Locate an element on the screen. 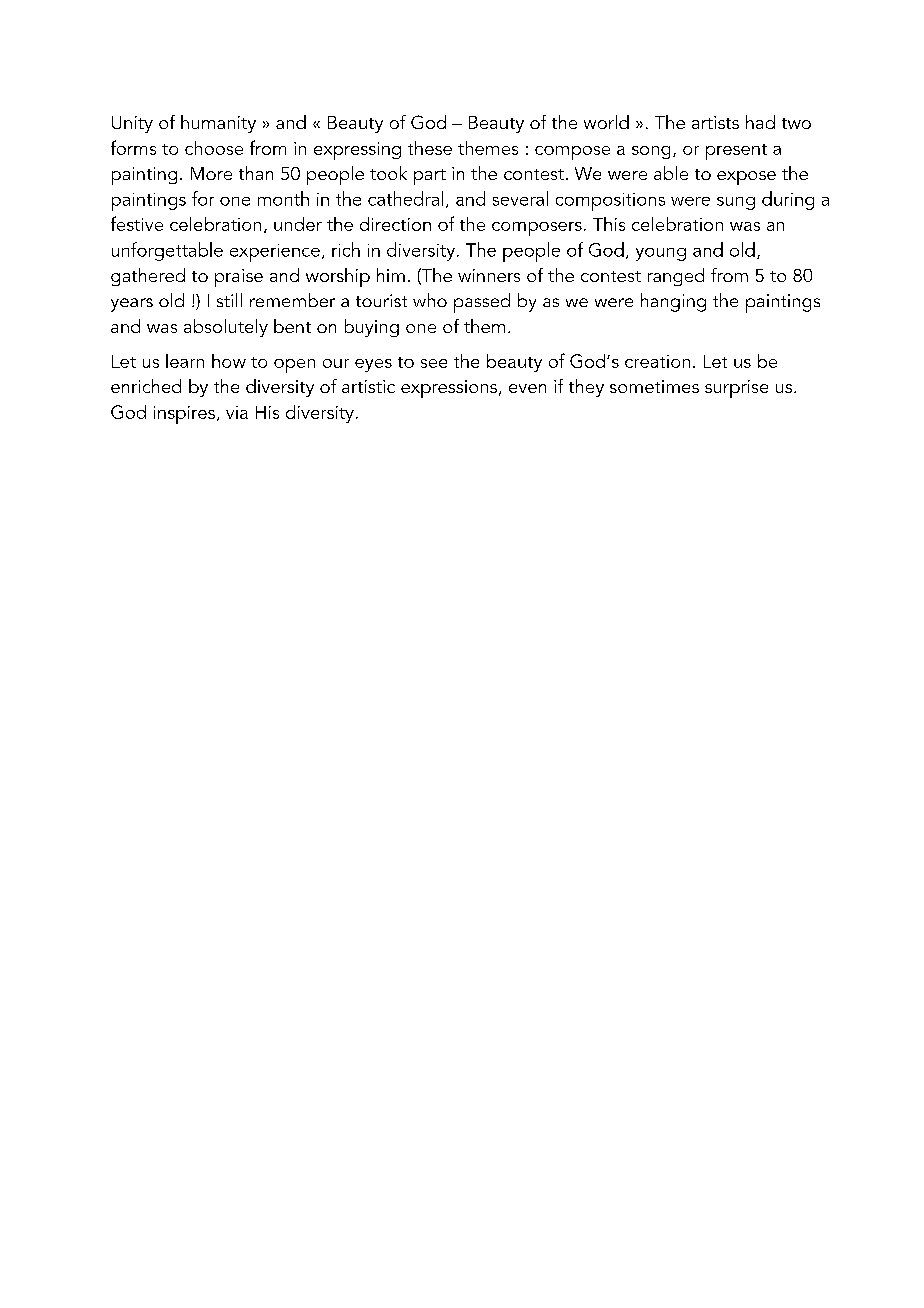  artists is located at coordinates (715, 122).
